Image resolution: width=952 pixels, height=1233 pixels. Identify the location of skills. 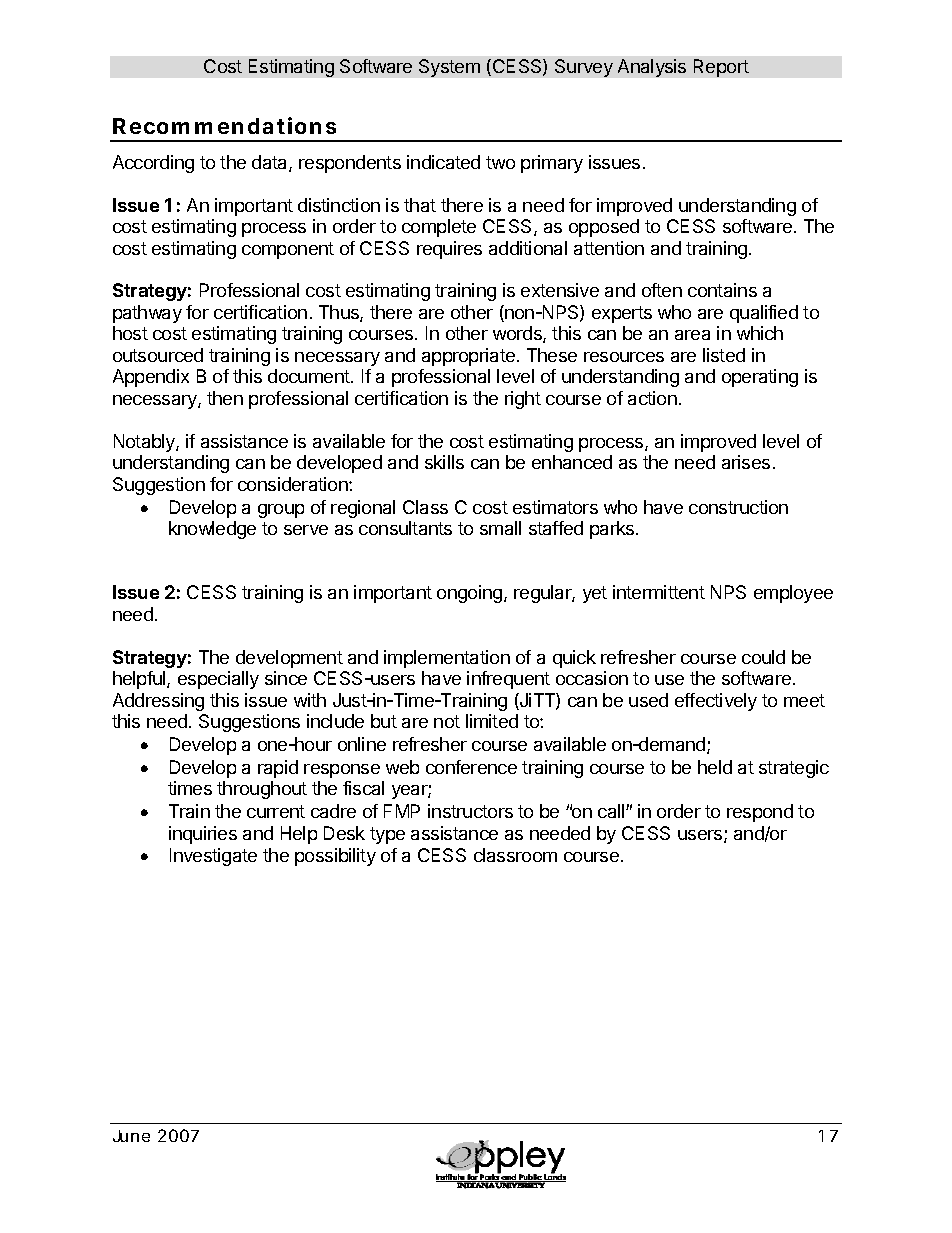
(444, 462).
